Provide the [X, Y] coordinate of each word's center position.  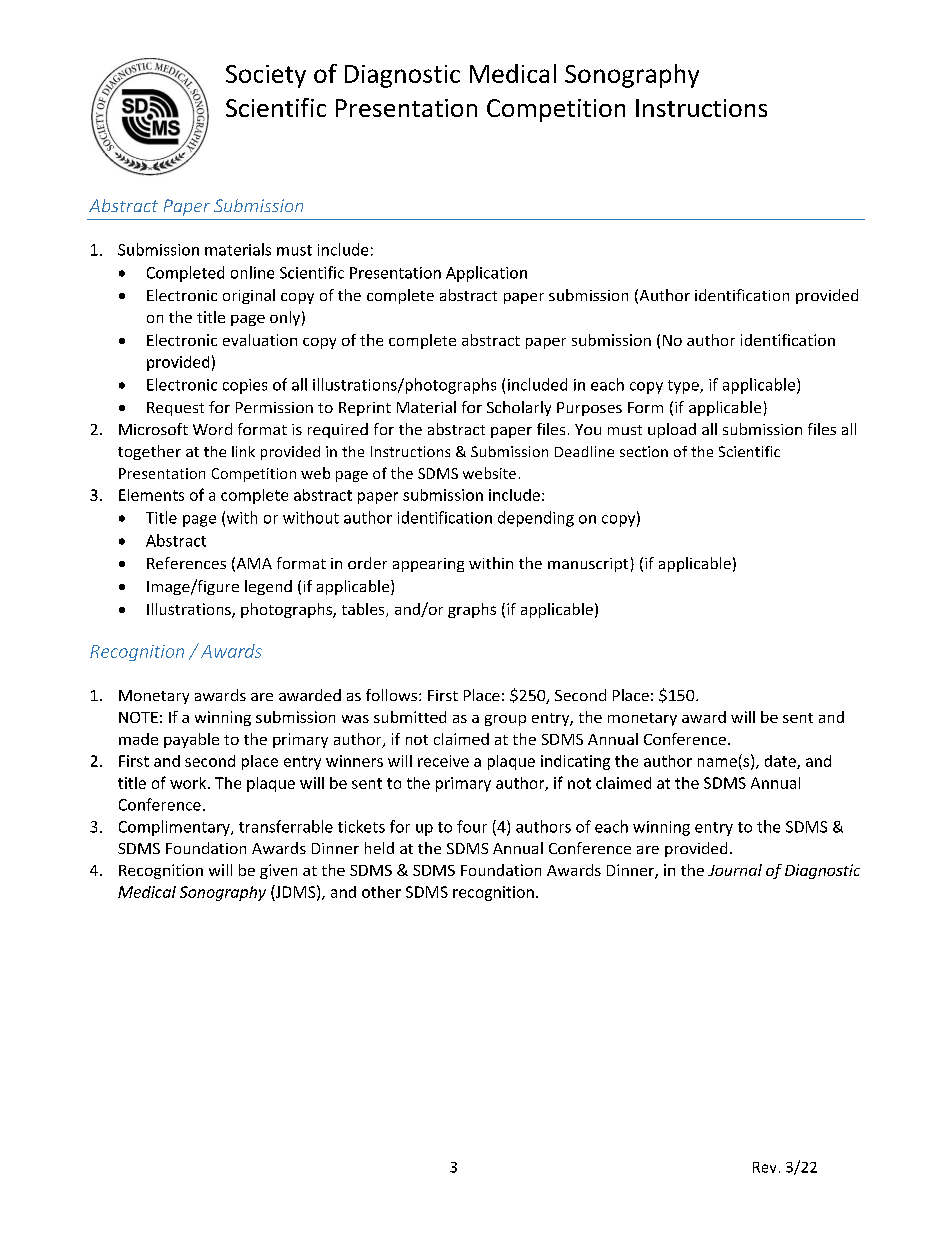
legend [268, 587]
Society [266, 76]
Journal [735, 870]
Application [486, 274]
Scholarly [519, 408]
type [684, 387]
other [381, 892]
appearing [428, 565]
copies [245, 386]
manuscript [588, 565]
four [472, 826]
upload [672, 430]
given [278, 871]
